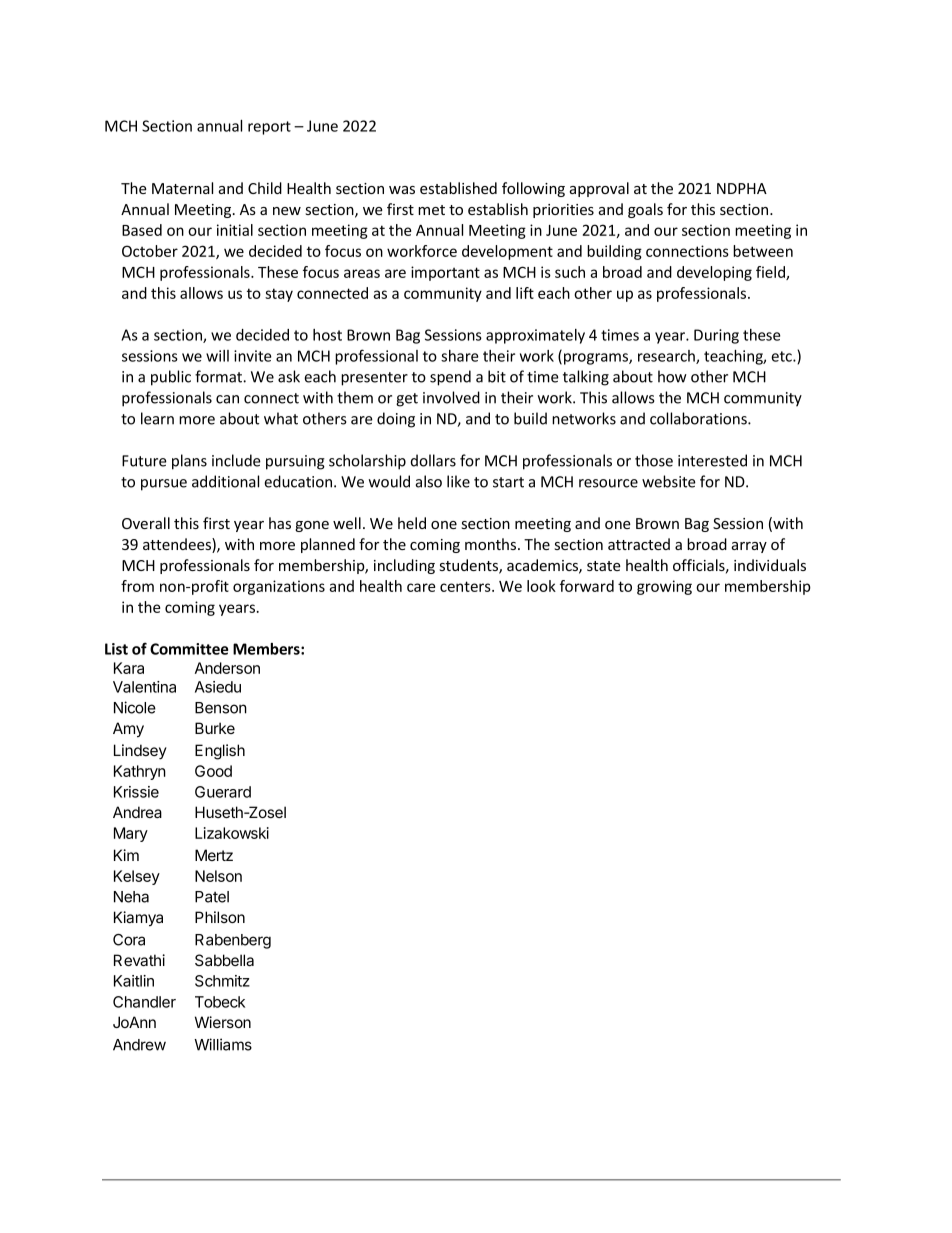  Describe the element at coordinates (664, 587) in the page. I see `growing` at that location.
